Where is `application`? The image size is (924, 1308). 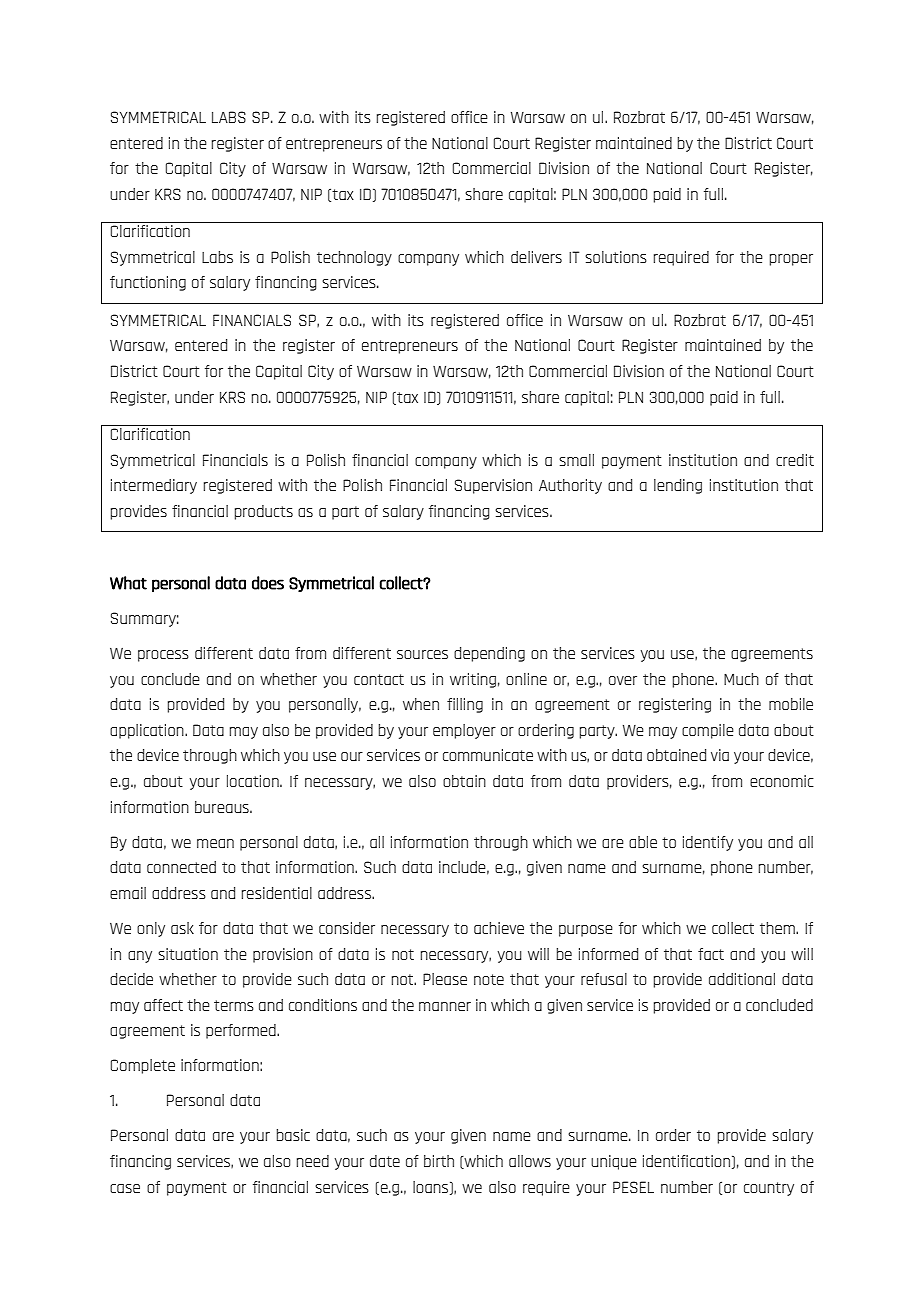 application is located at coordinates (148, 731).
